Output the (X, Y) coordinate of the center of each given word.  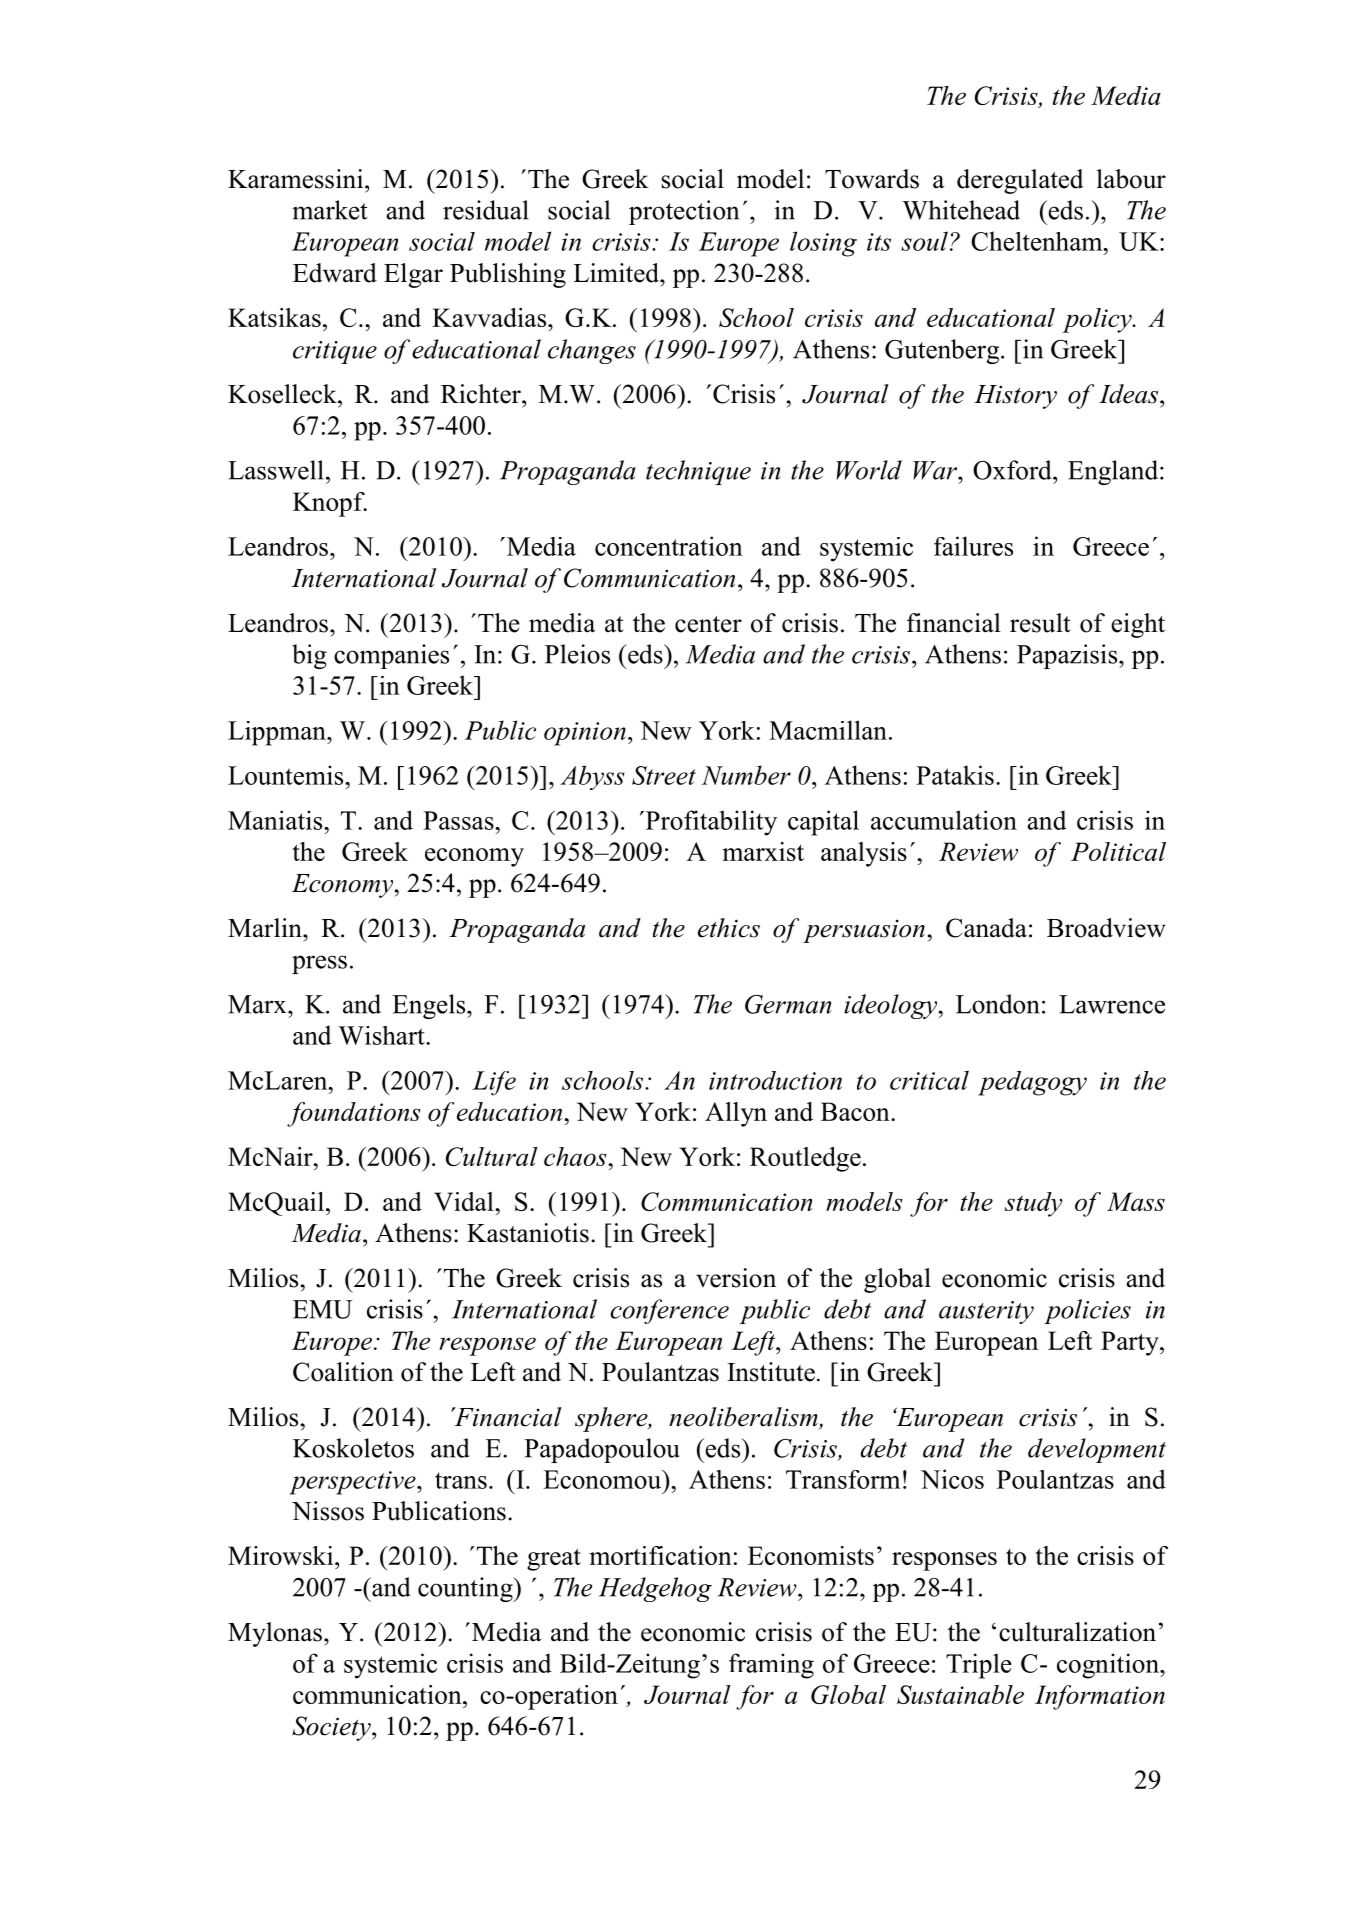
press (319, 964)
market (330, 210)
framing (771, 1666)
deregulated (1020, 181)
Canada (986, 928)
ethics (729, 928)
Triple (979, 1666)
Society (332, 1728)
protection (684, 212)
